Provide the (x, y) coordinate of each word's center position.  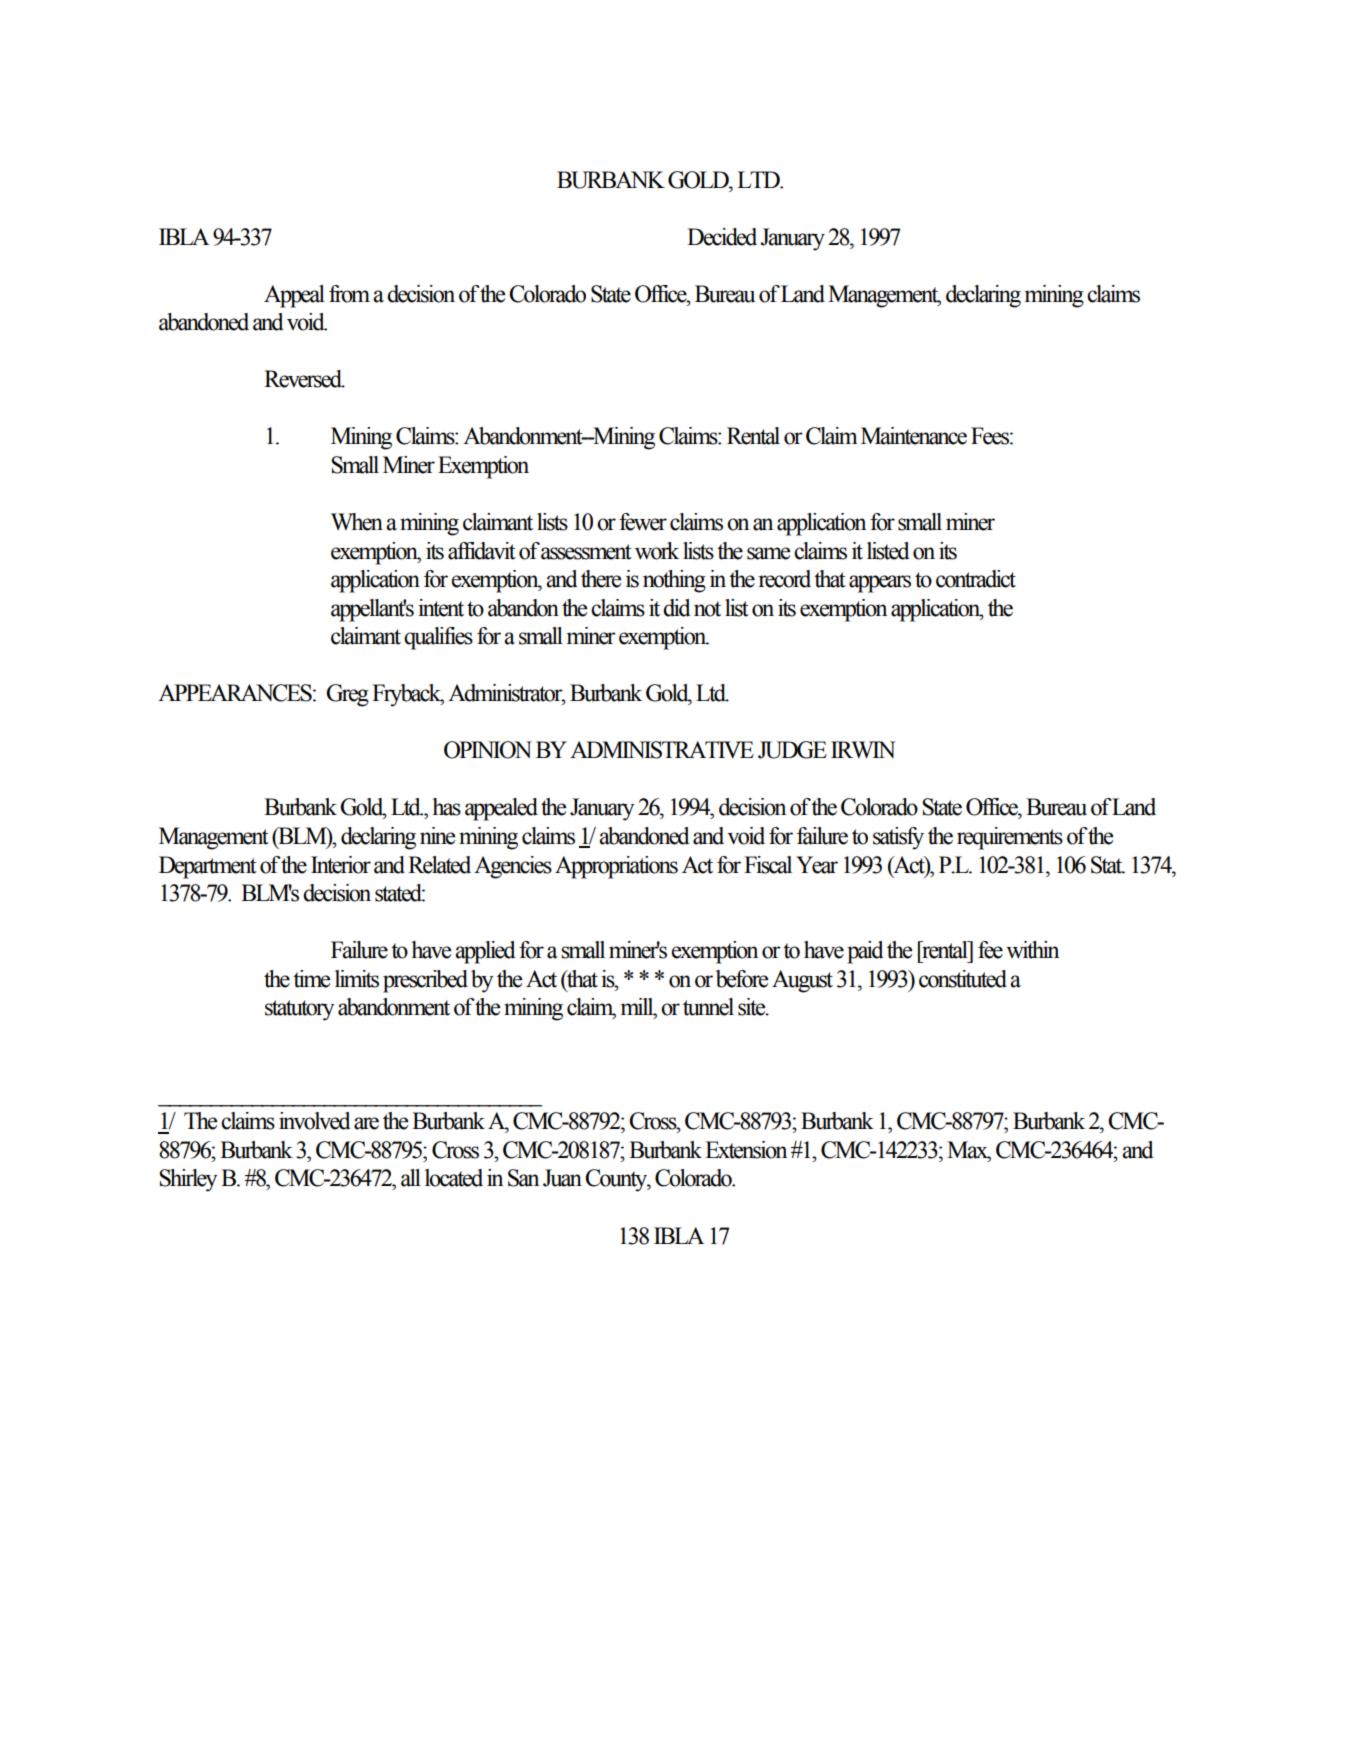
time (311, 979)
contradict (976, 579)
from (349, 294)
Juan (562, 1178)
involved (315, 1121)
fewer (643, 522)
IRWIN (863, 750)
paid (865, 952)
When (357, 522)
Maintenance (914, 436)
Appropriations (616, 867)
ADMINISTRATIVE (662, 750)
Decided (722, 237)
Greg (347, 695)
